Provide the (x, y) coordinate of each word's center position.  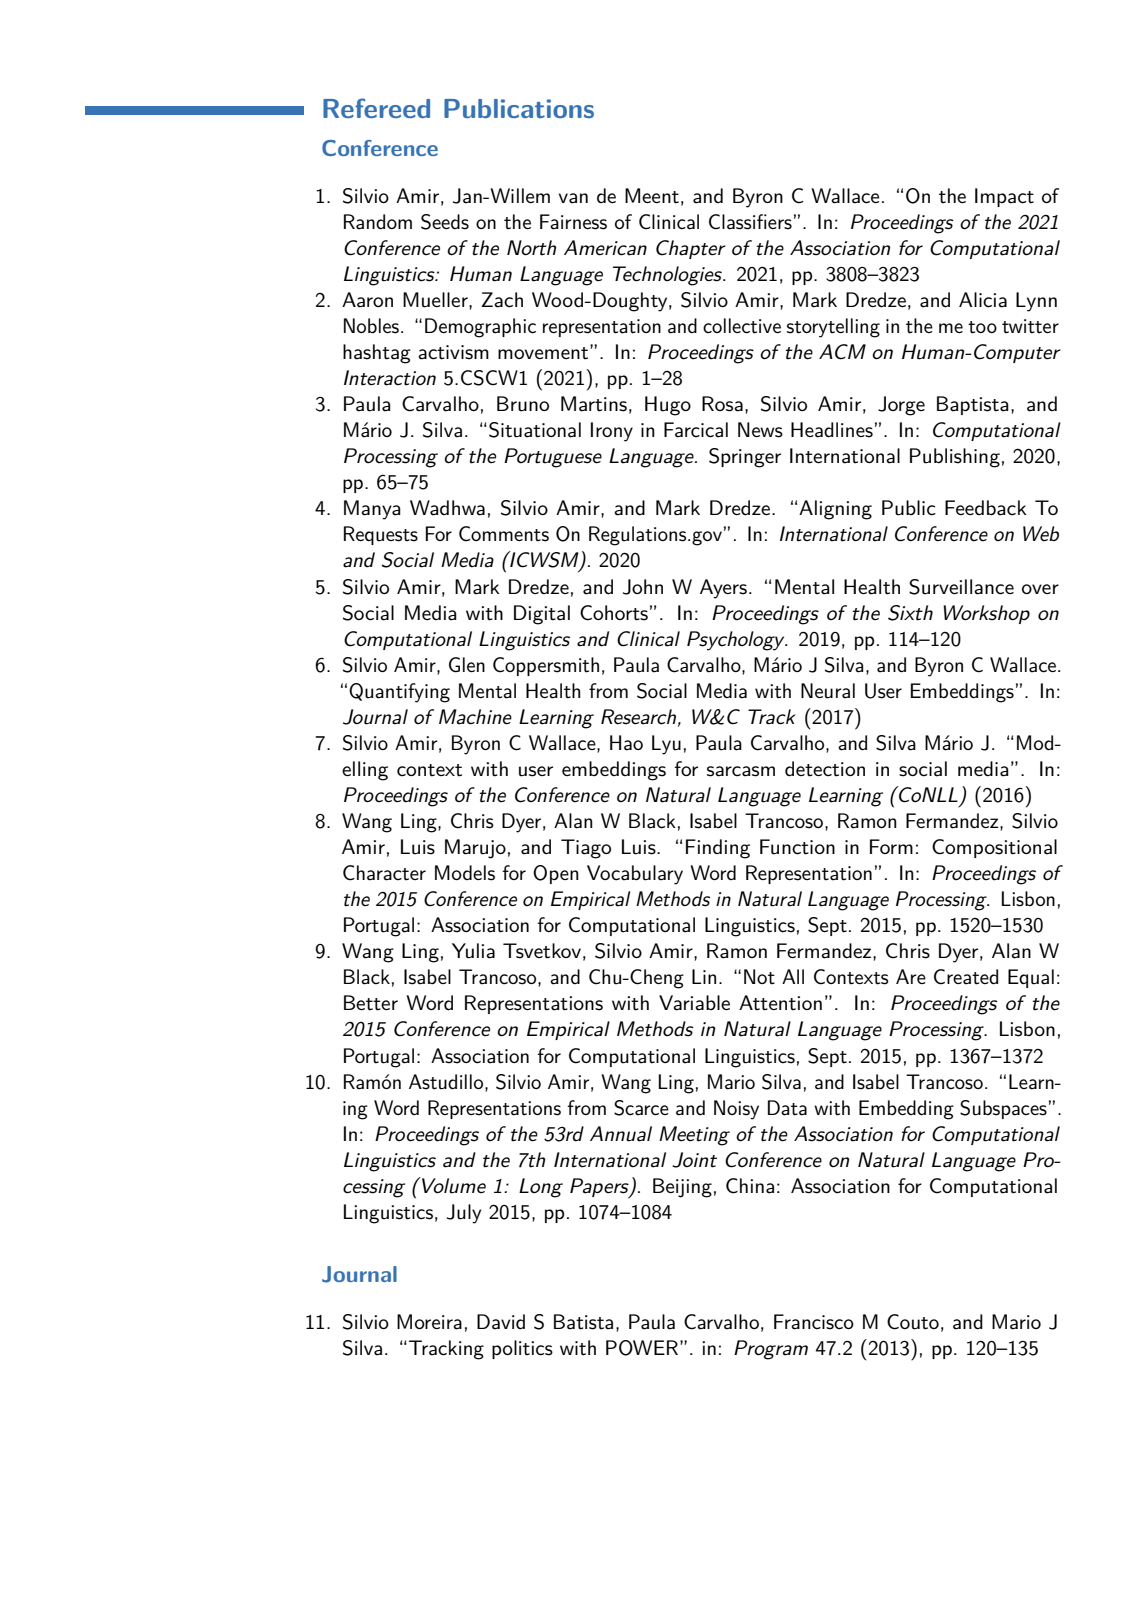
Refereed (376, 108)
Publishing (955, 458)
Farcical (696, 430)
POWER (643, 1348)
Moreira (429, 1322)
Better (371, 1003)
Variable (694, 1003)
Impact (1004, 197)
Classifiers (750, 222)
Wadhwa (447, 508)
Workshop (986, 614)
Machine (475, 717)
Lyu (666, 745)
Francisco (814, 1322)
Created (966, 977)
